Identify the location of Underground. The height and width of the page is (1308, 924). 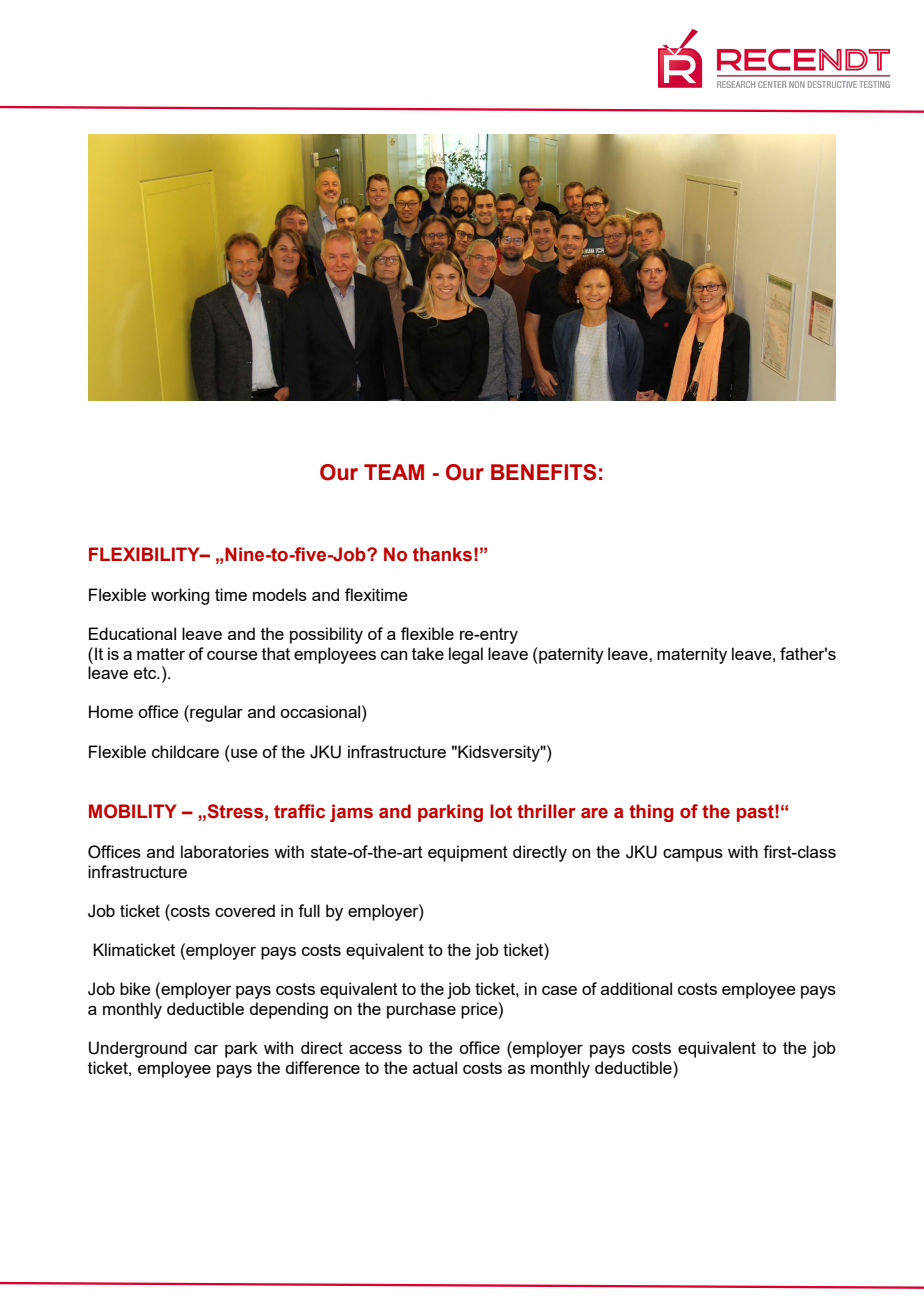
(138, 1049).
